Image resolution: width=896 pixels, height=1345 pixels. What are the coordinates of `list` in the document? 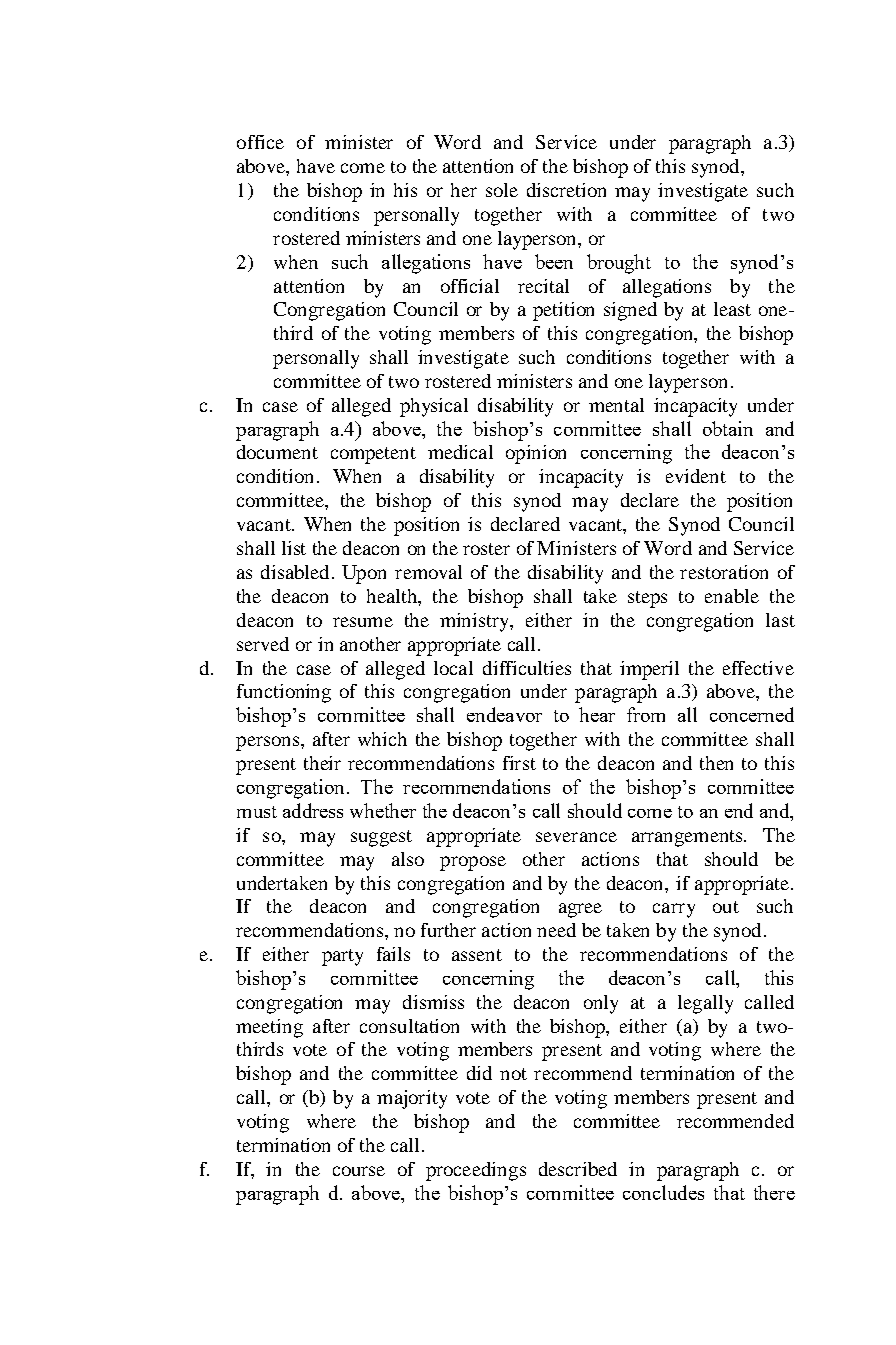 It's located at (294, 548).
